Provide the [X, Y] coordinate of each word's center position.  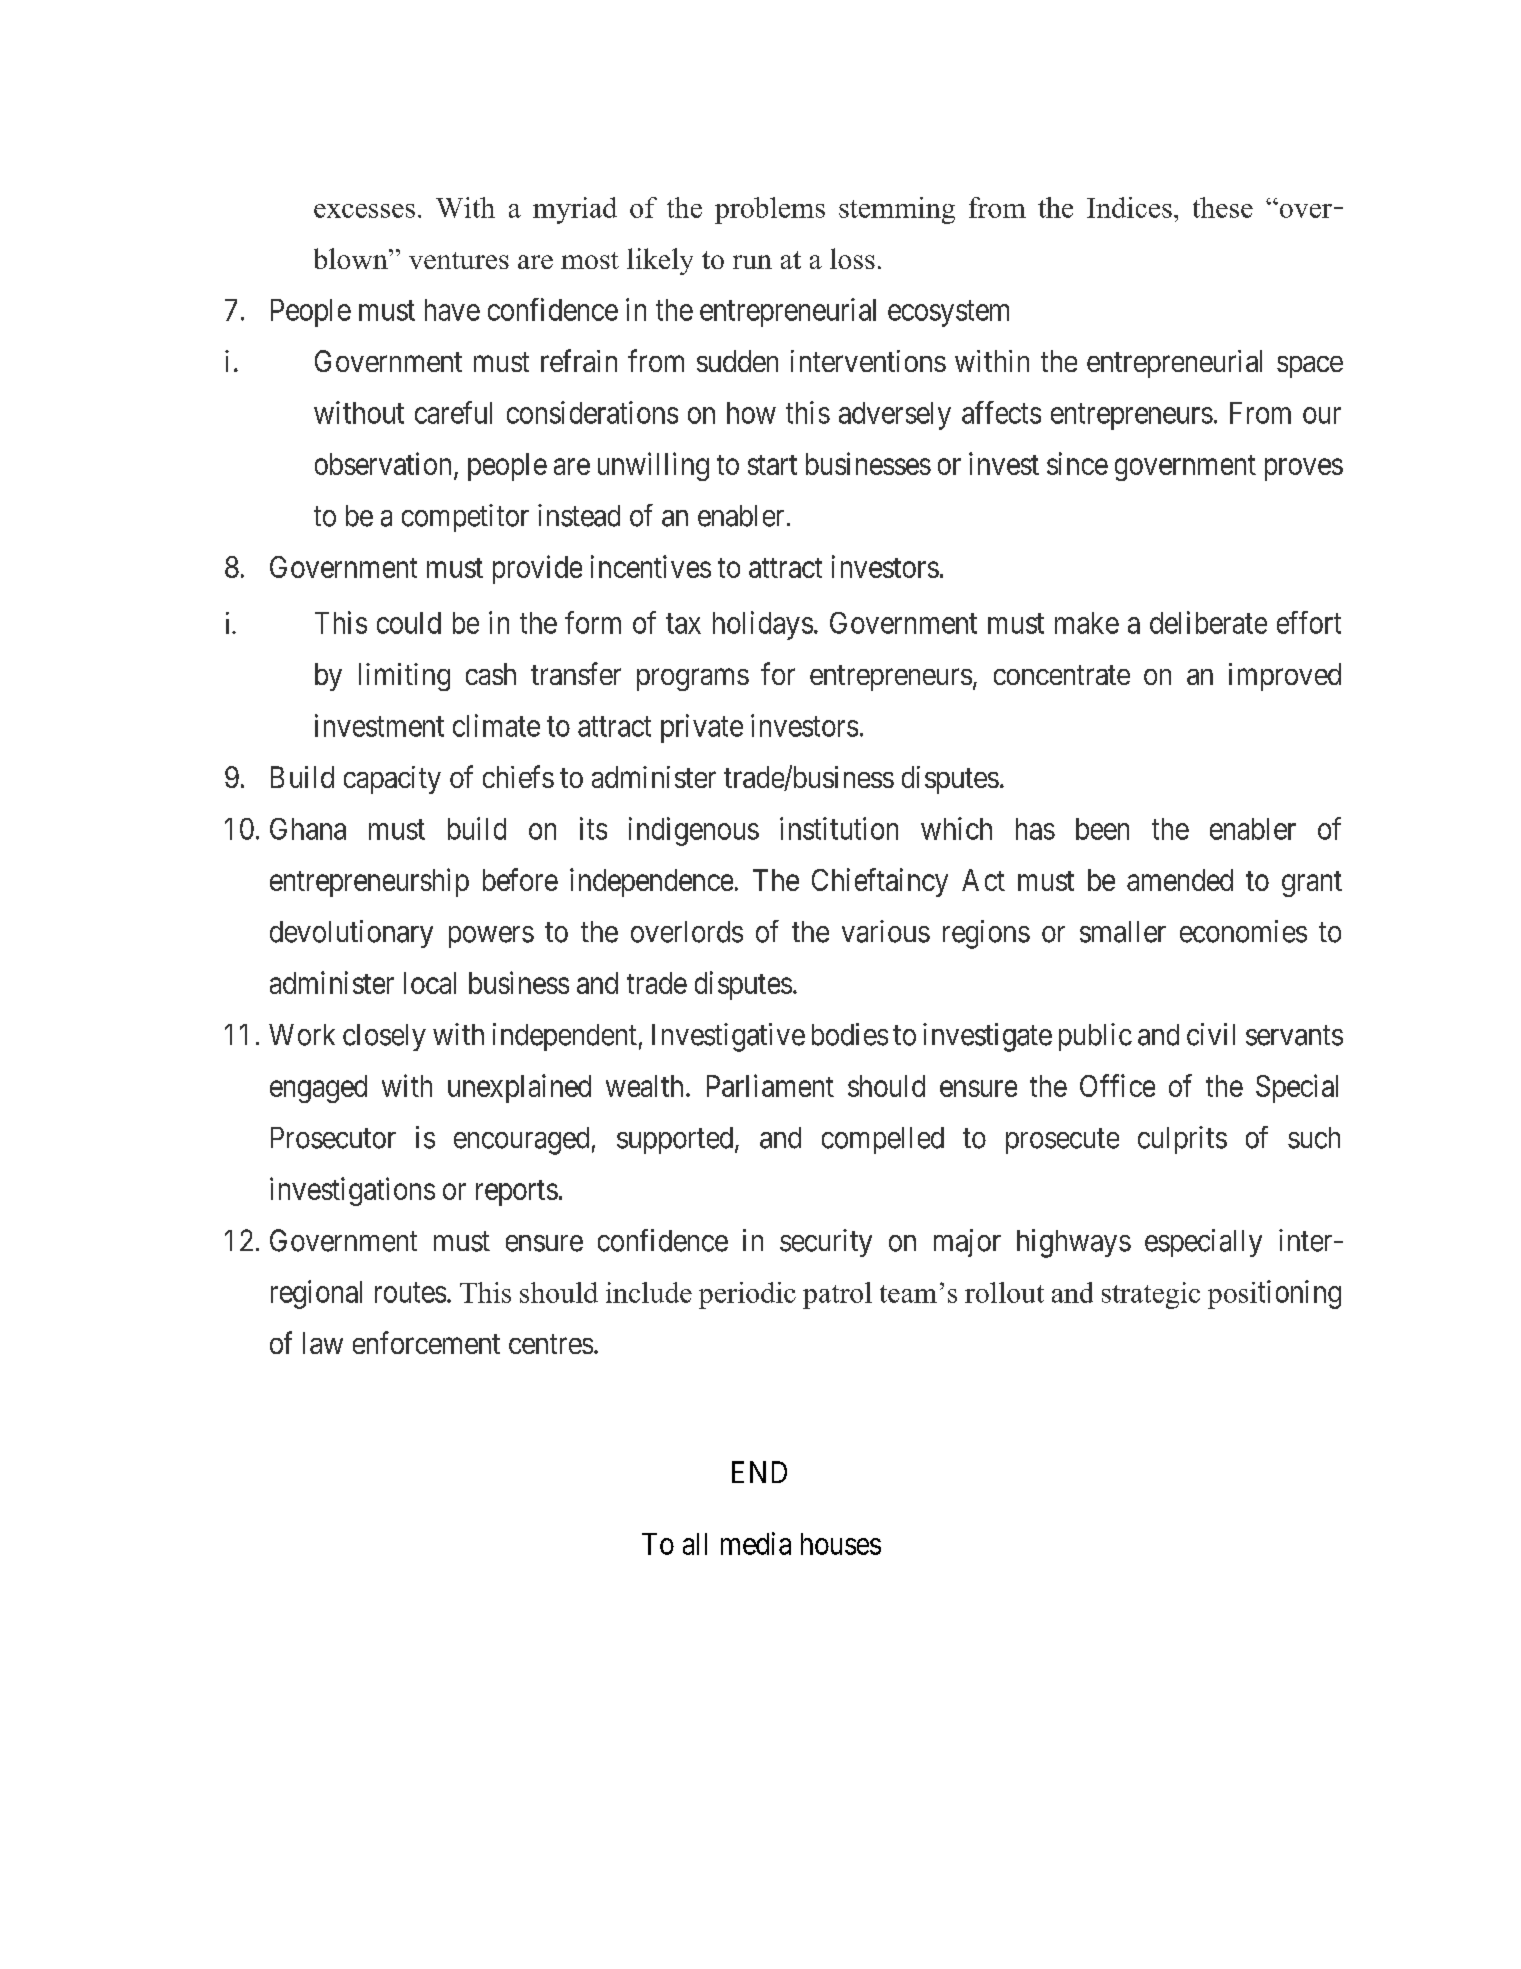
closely [384, 1037]
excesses [364, 211]
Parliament [770, 1085]
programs [693, 680]
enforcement [426, 1342]
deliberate [1208, 622]
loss [852, 258]
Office [1117, 1085]
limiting [404, 677]
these [1223, 207]
